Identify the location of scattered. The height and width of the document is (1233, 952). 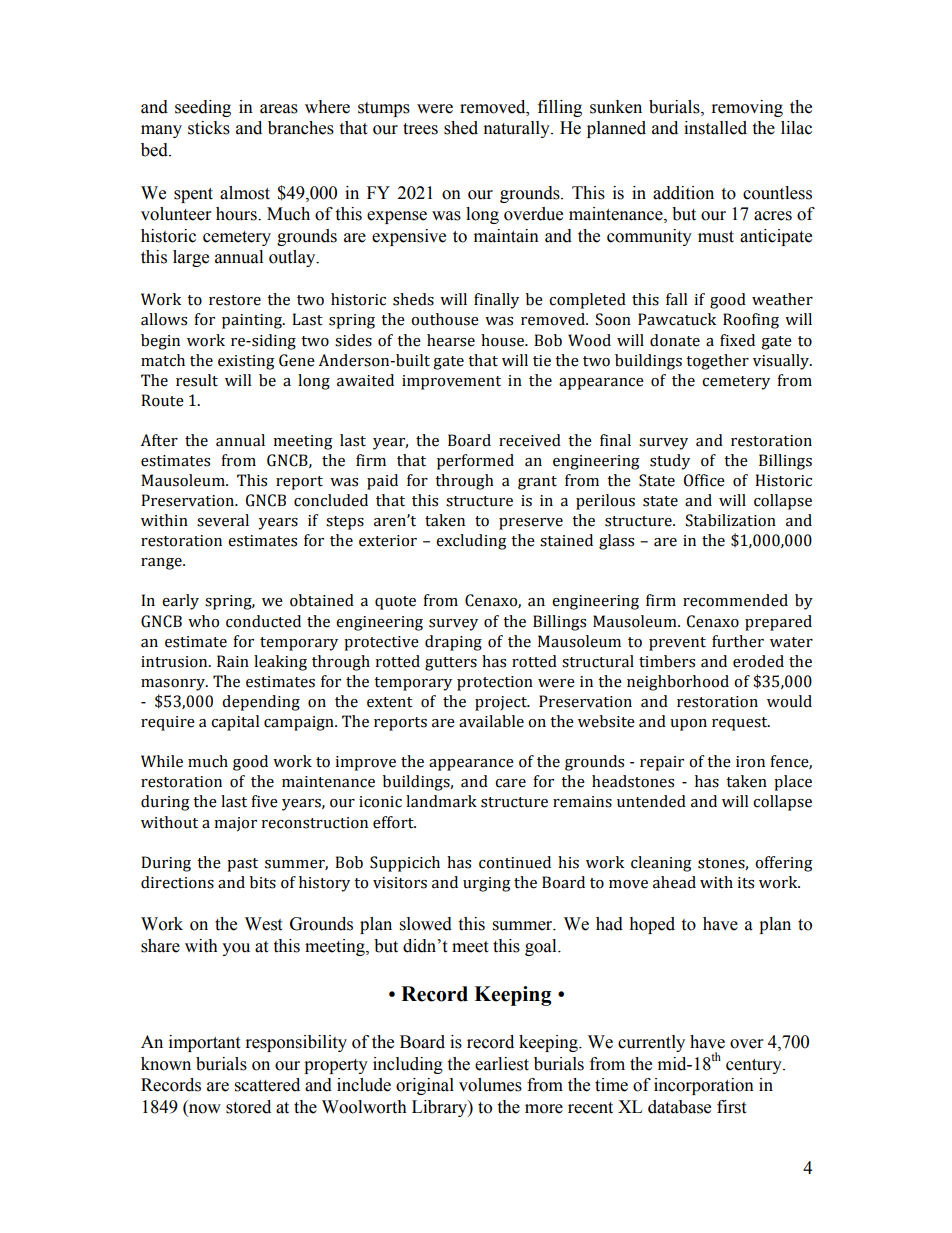
(267, 1085).
